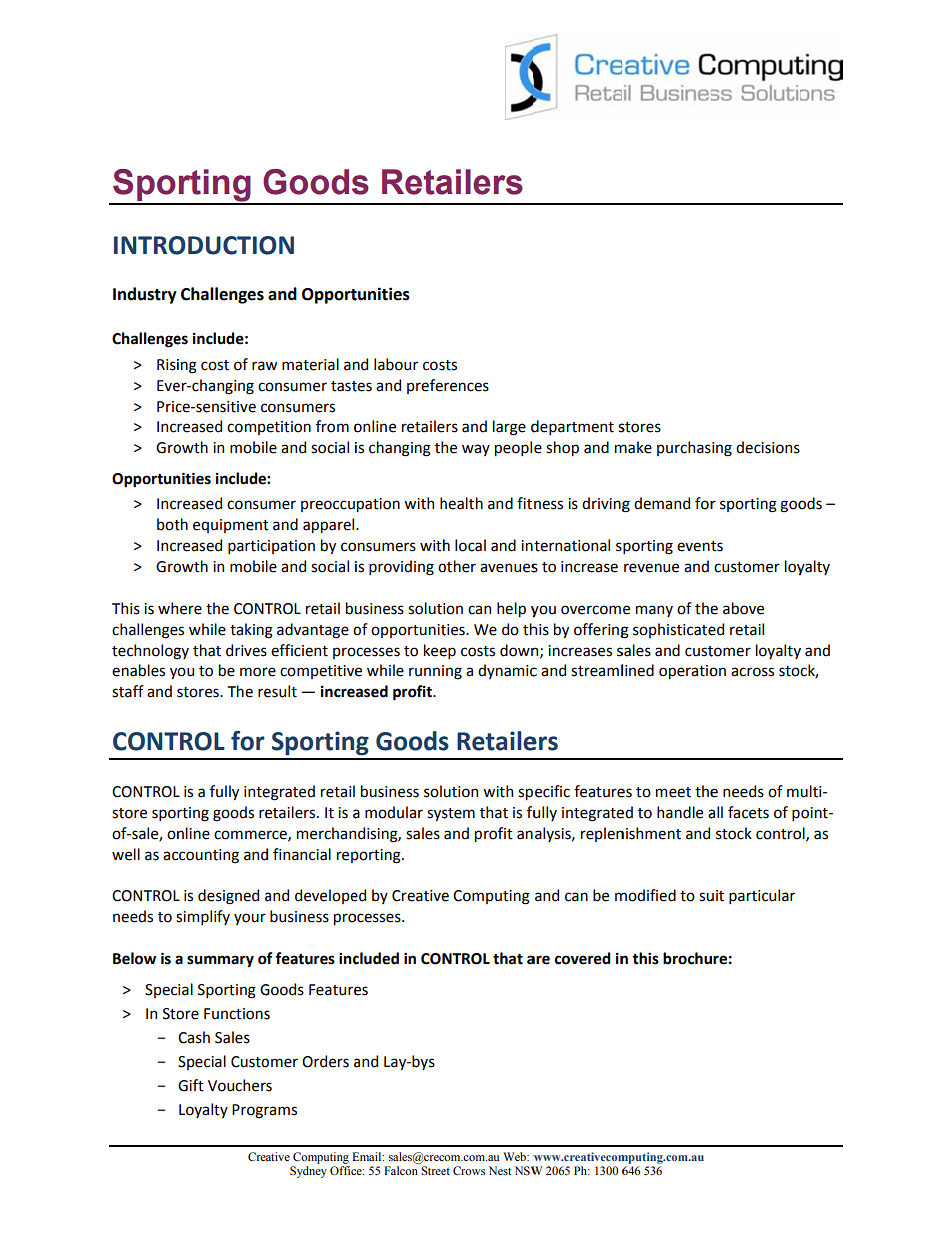  What do you see at coordinates (128, 691) in the screenshot?
I see `staff` at bounding box center [128, 691].
